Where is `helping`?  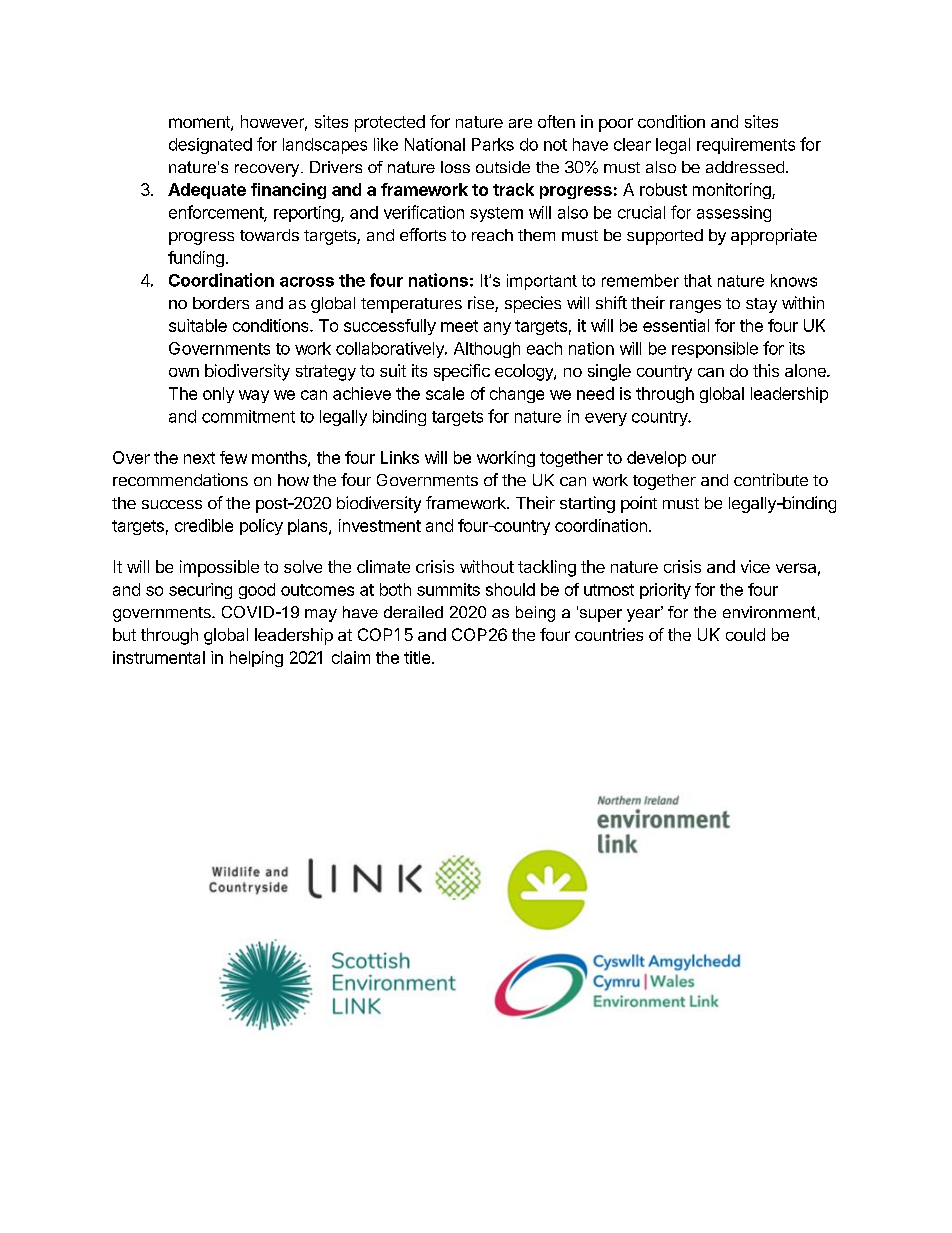
helping is located at coordinates (256, 659).
